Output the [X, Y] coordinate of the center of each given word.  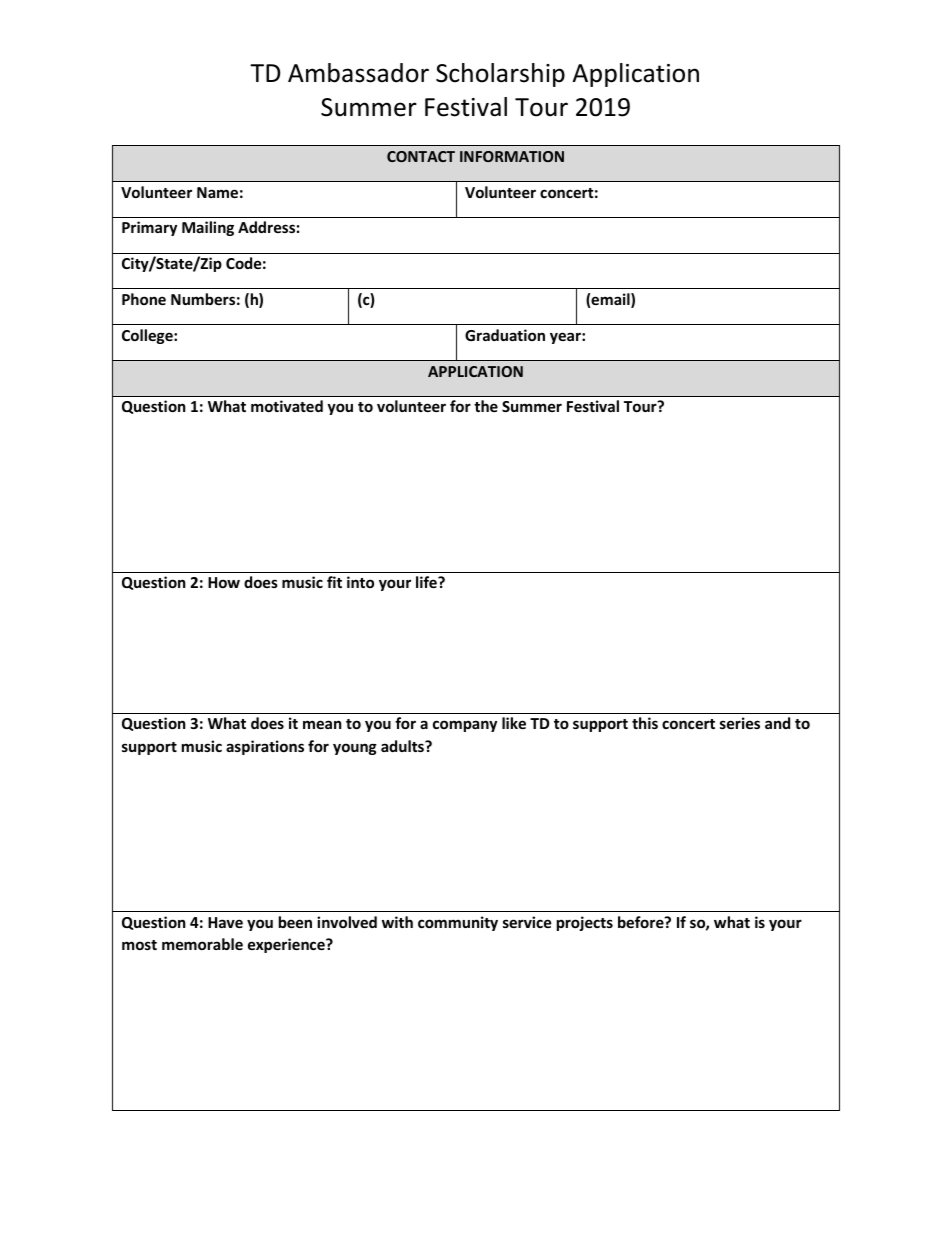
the [486, 406]
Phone [144, 299]
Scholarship [500, 75]
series [740, 723]
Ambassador [358, 73]
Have [225, 922]
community [458, 923]
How [224, 582]
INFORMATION [512, 156]
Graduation [505, 335]
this [645, 723]
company [465, 726]
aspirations [265, 747]
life [427, 582]
